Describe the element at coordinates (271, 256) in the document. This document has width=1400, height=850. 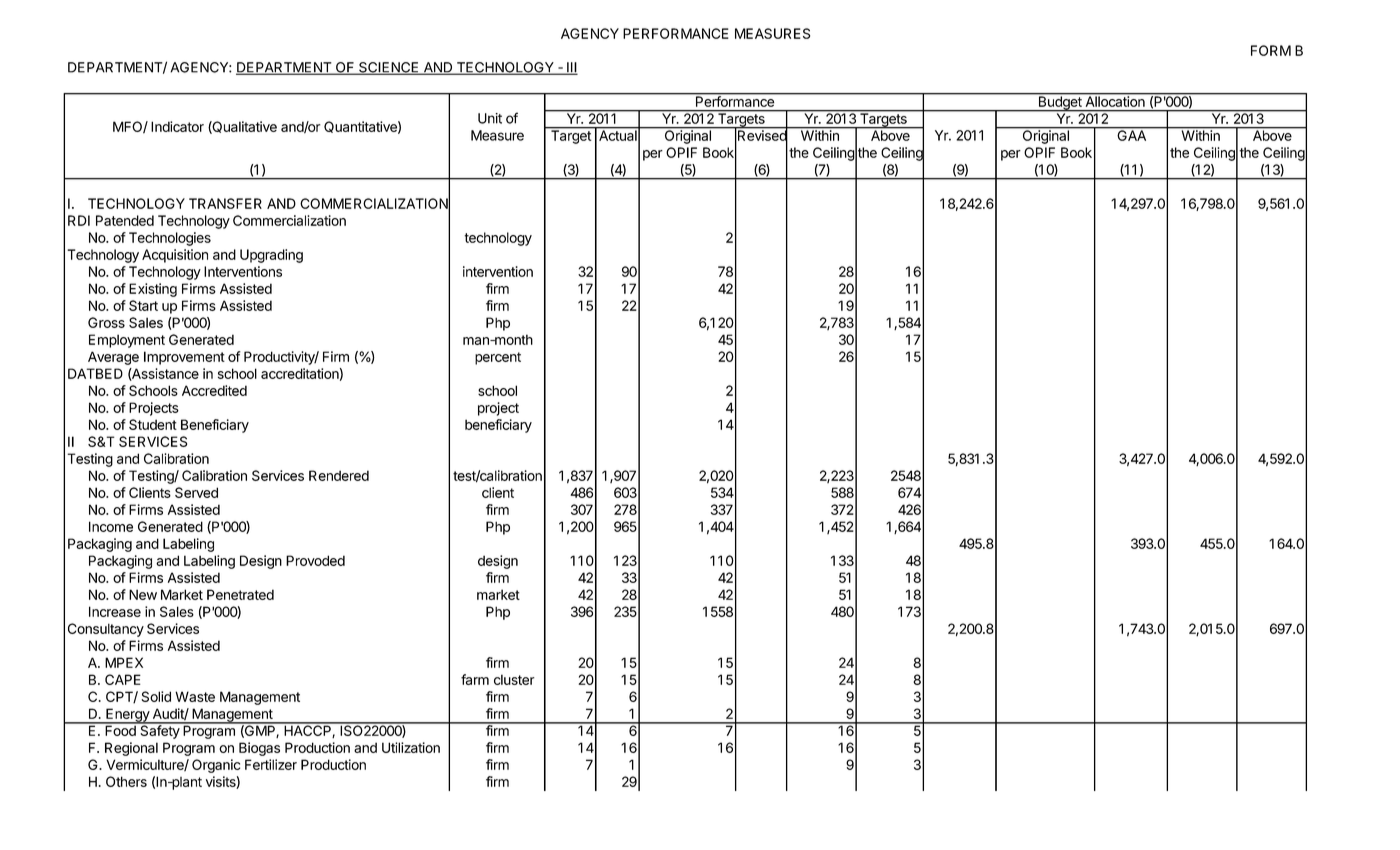
I see `Upgrading` at that location.
